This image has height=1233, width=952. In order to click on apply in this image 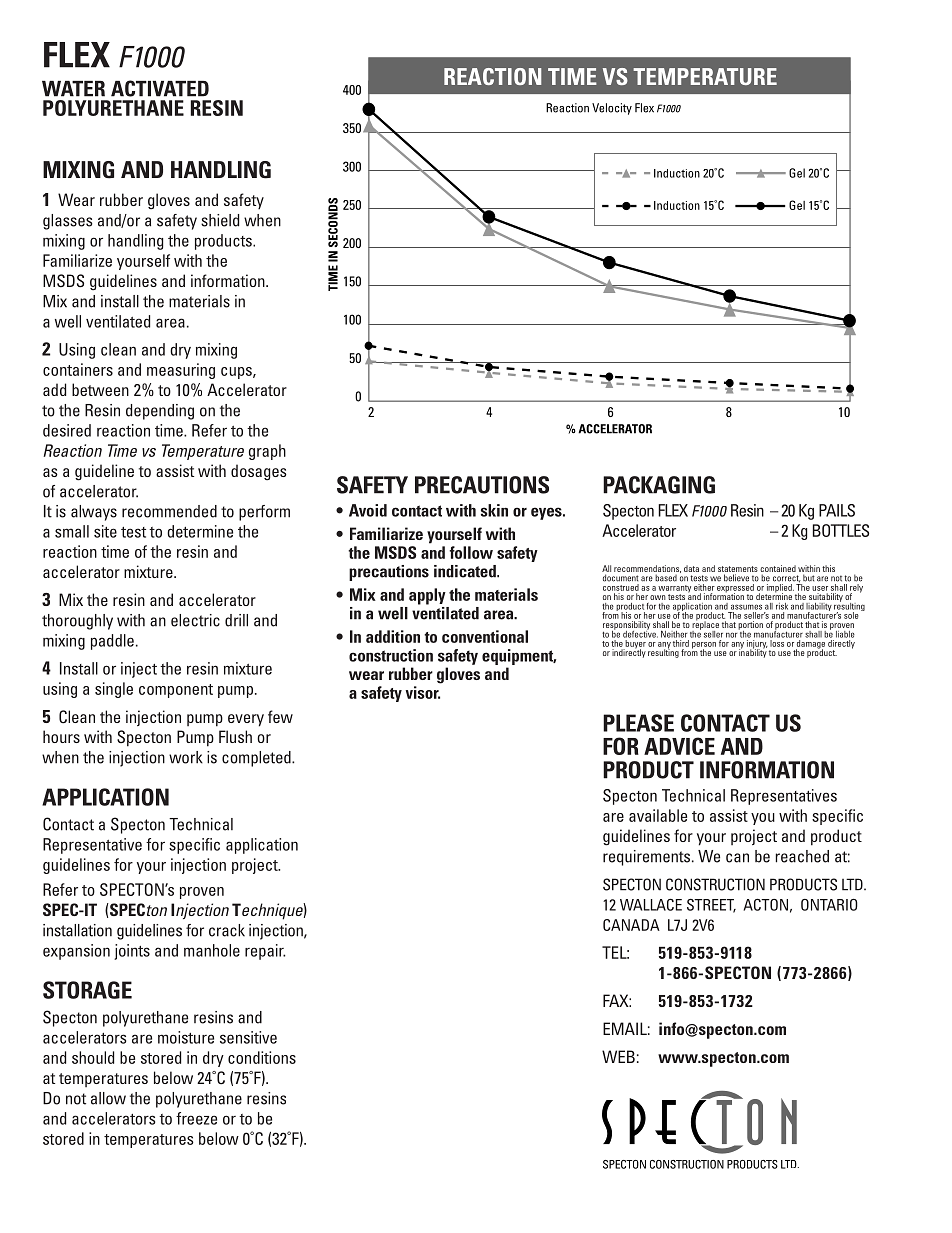, I will do `click(427, 596)`.
